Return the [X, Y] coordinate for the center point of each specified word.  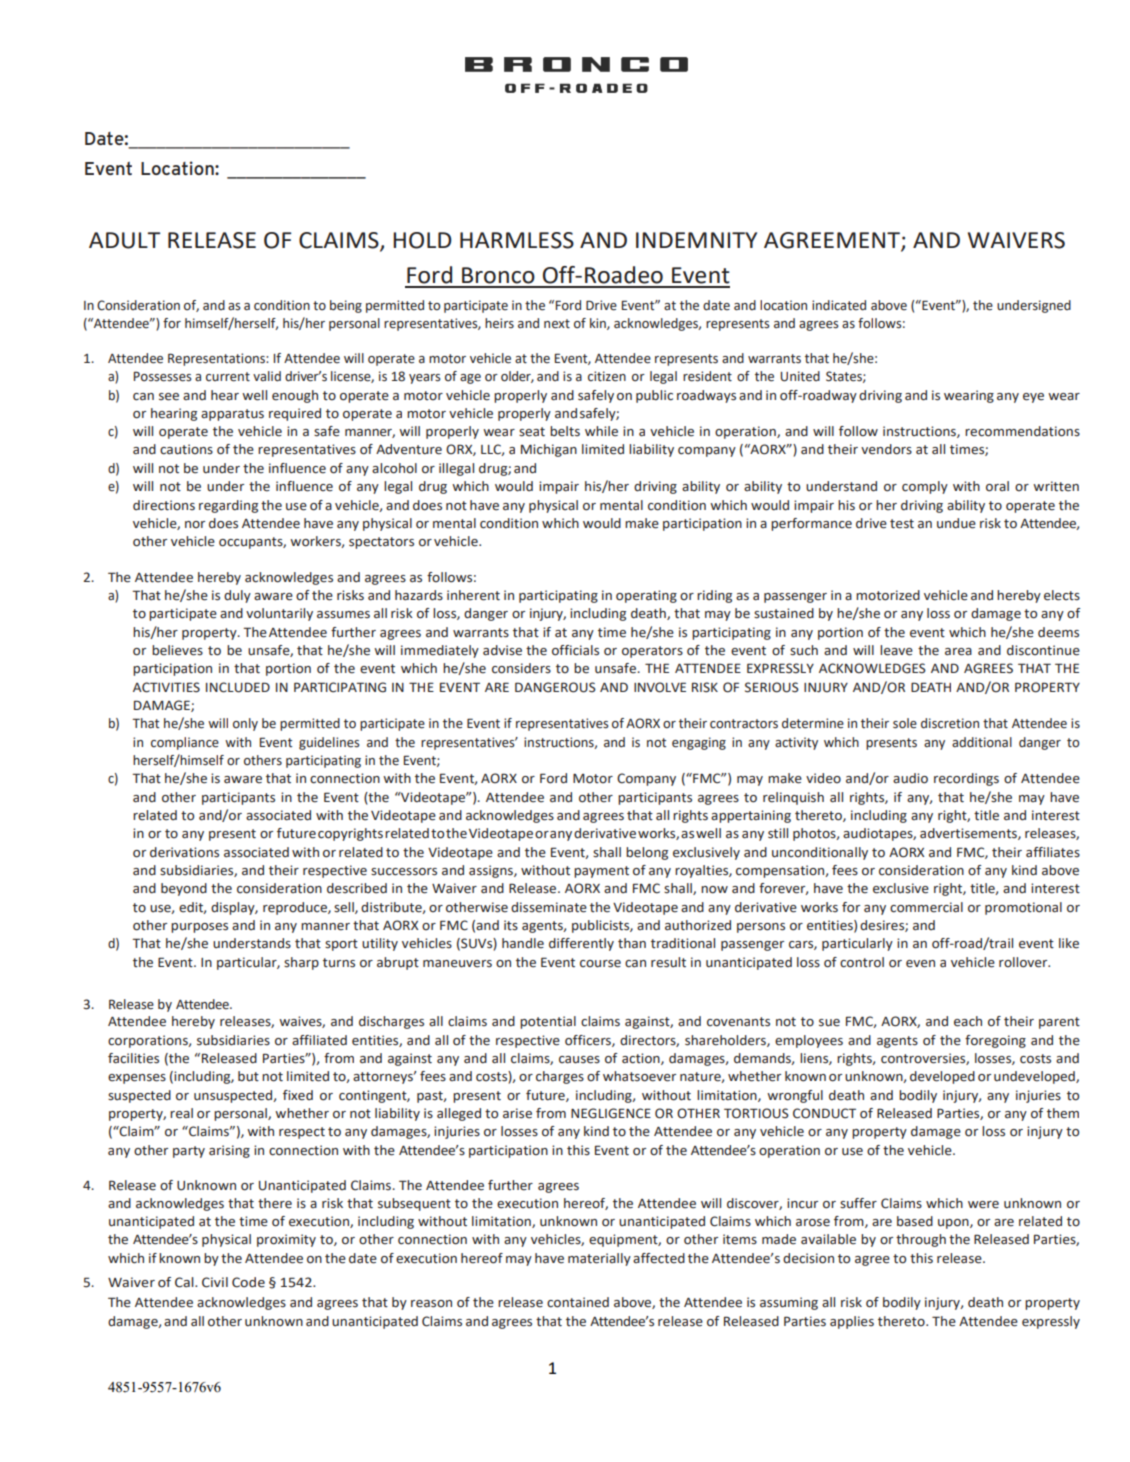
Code [248, 1282]
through [921, 1240]
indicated [839, 305]
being [346, 306]
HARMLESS [517, 240]
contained [578, 1302]
